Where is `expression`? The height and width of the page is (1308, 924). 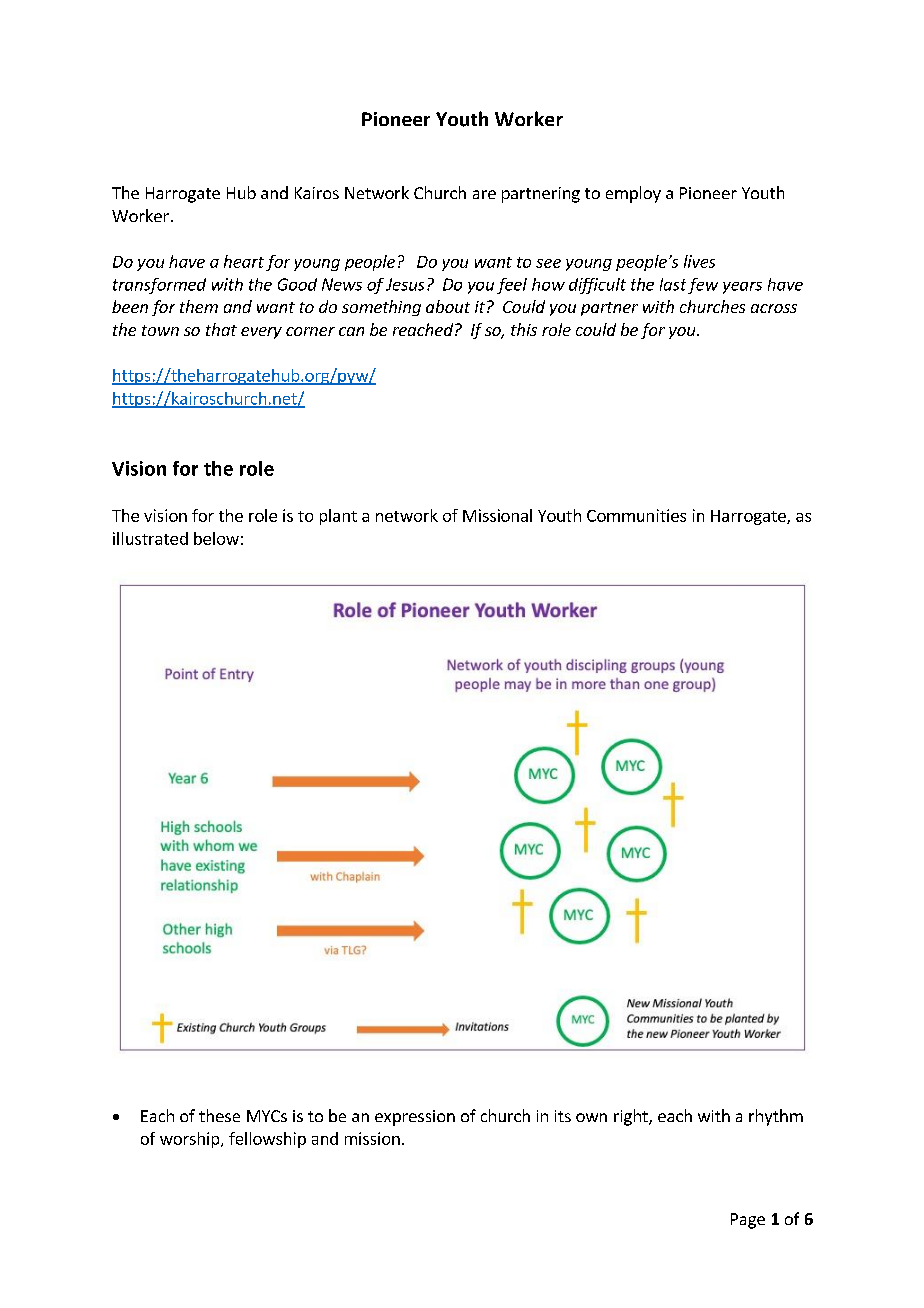 expression is located at coordinates (415, 1118).
